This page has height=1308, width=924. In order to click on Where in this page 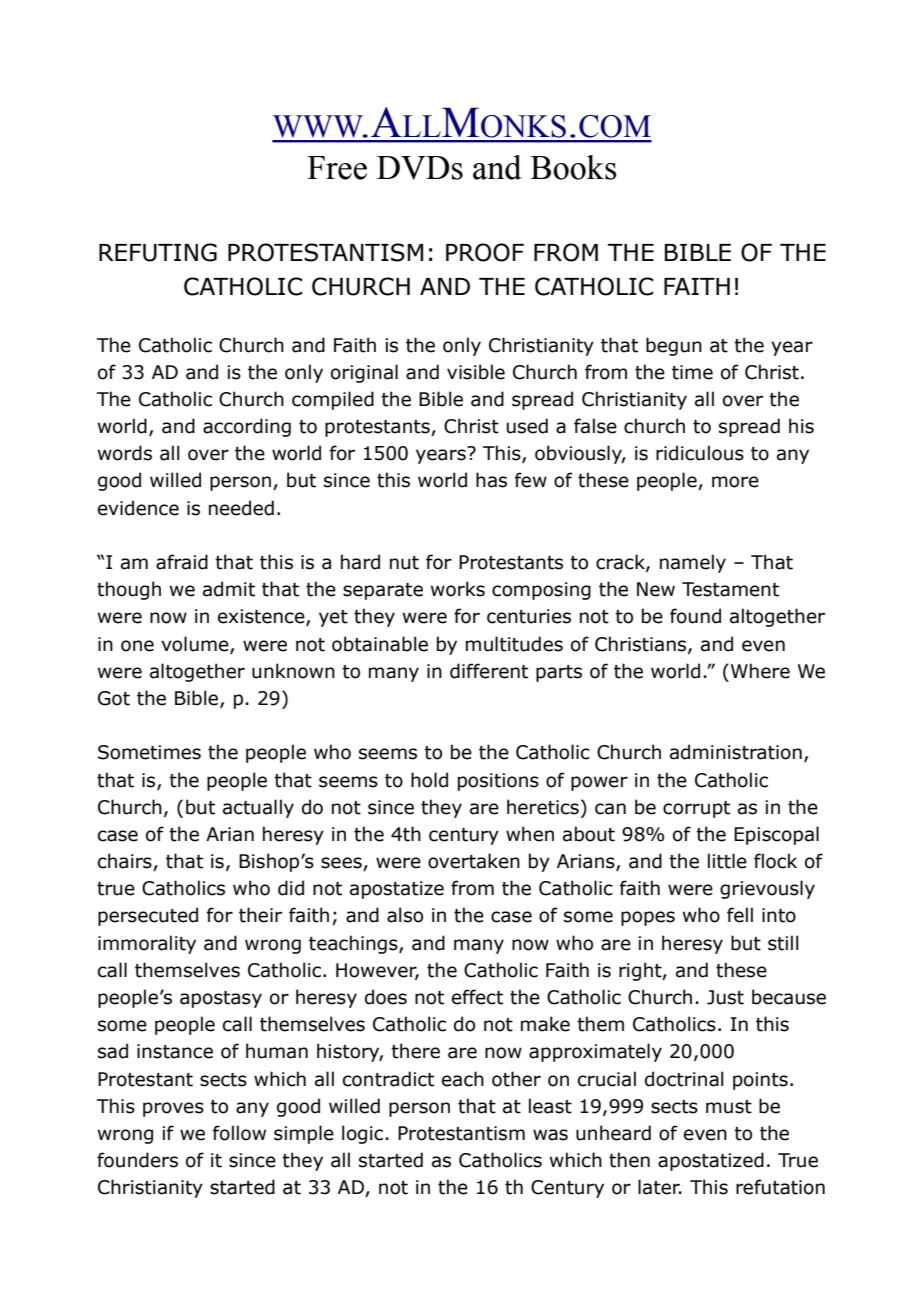, I will do `click(759, 671)`.
